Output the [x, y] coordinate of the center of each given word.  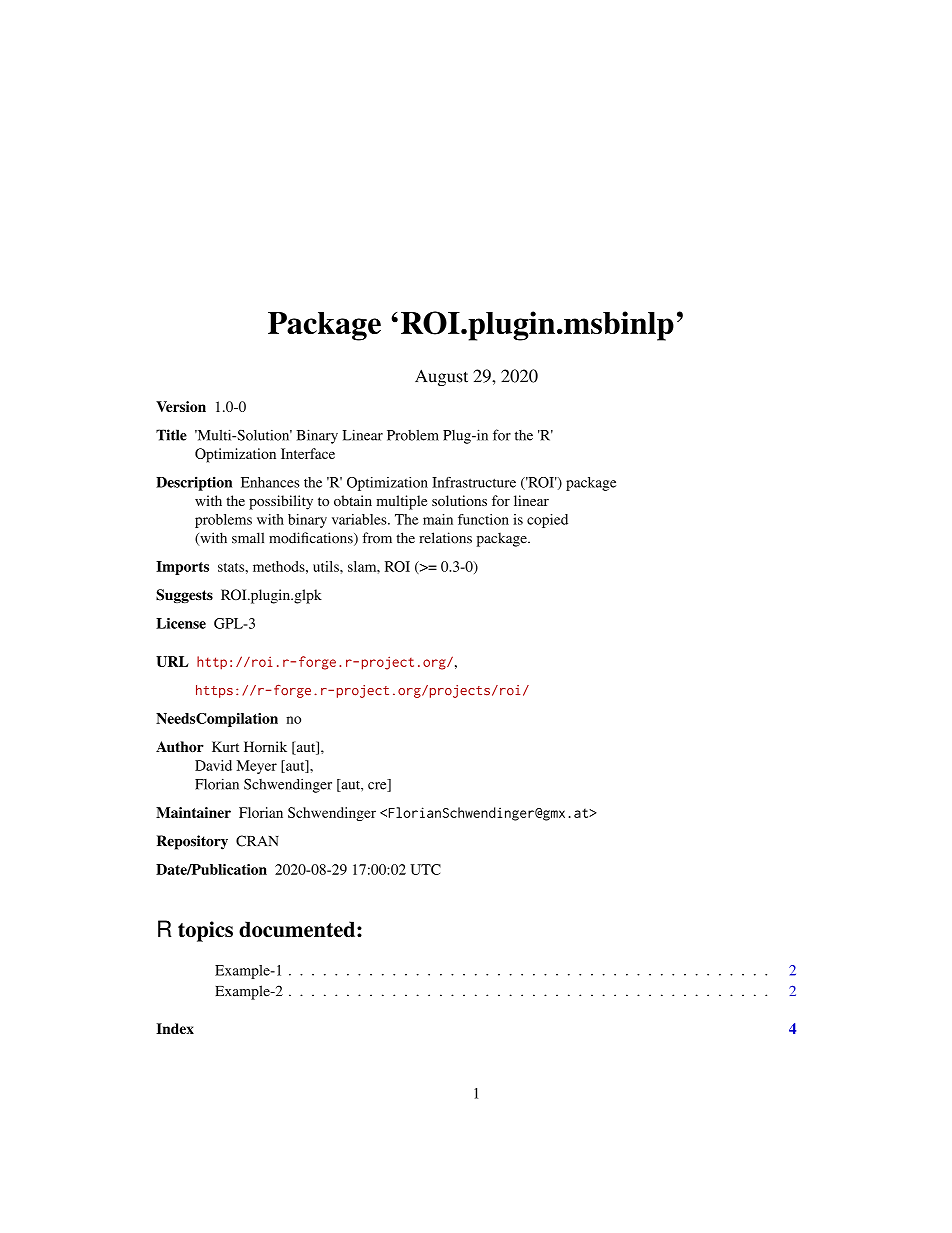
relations [445, 538]
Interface [308, 453]
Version [181, 406]
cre [378, 787]
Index [175, 1028]
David [213, 765]
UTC [425, 869]
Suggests [184, 596]
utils [327, 566]
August [441, 377]
